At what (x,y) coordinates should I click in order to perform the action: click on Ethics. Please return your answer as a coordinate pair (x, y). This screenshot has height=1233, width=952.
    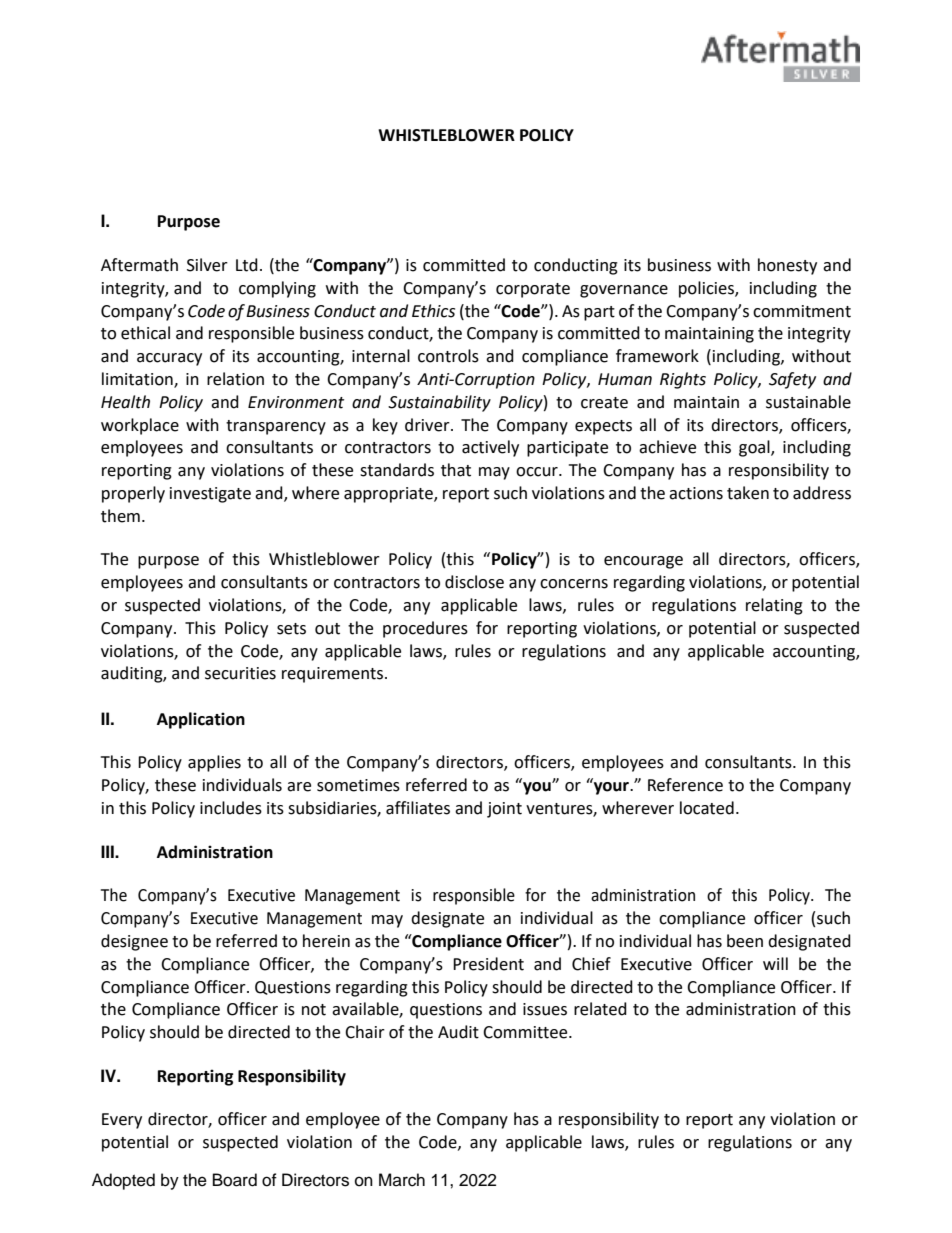
    Looking at the image, I should click on (433, 311).
